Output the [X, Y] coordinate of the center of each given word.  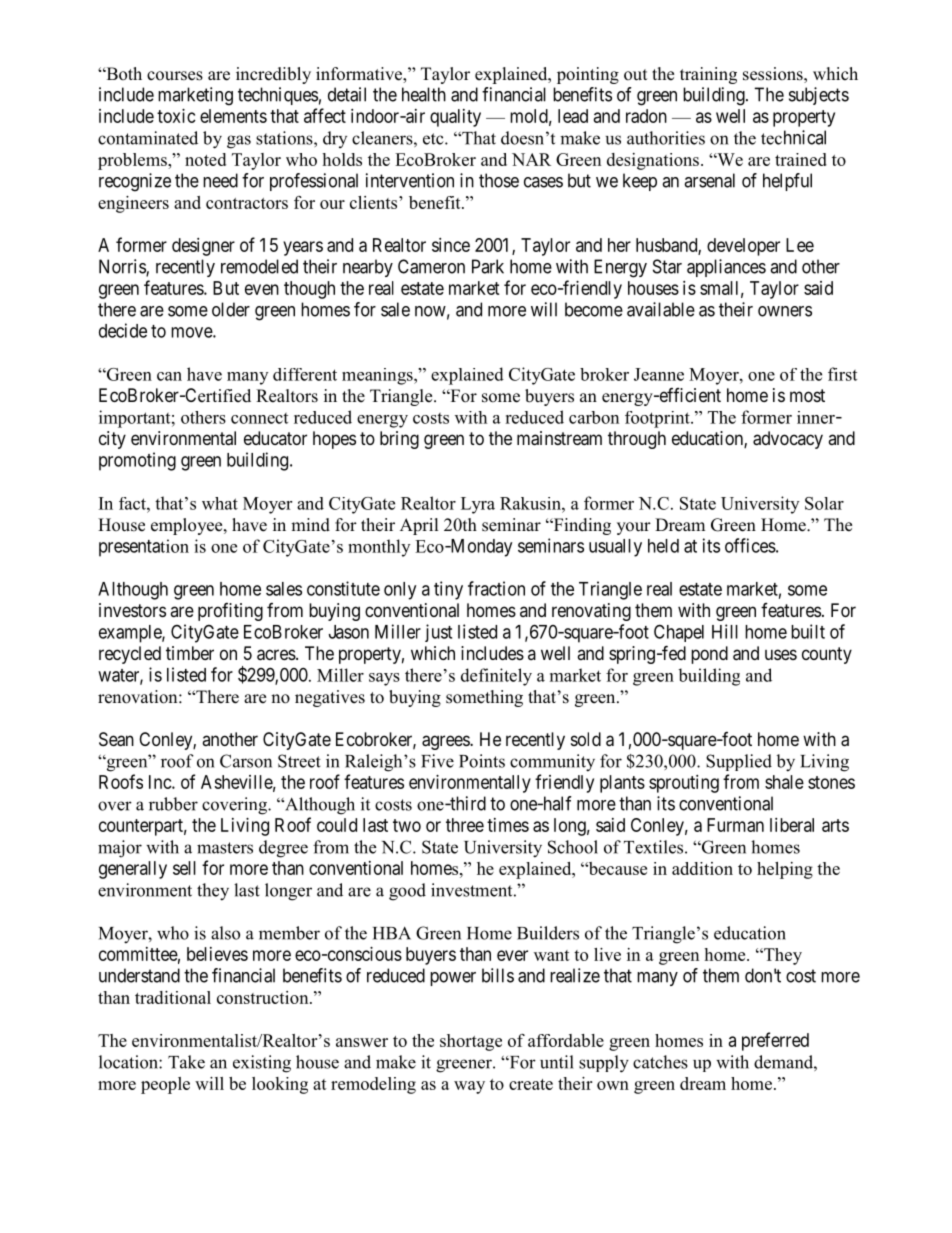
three [465, 825]
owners [785, 311]
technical [793, 137]
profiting [230, 612]
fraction [496, 588]
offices [750, 545]
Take [186, 1062]
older [231, 309]
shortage [471, 1042]
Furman [735, 825]
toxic [176, 116]
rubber [173, 804]
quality [455, 118]
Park [488, 266]
